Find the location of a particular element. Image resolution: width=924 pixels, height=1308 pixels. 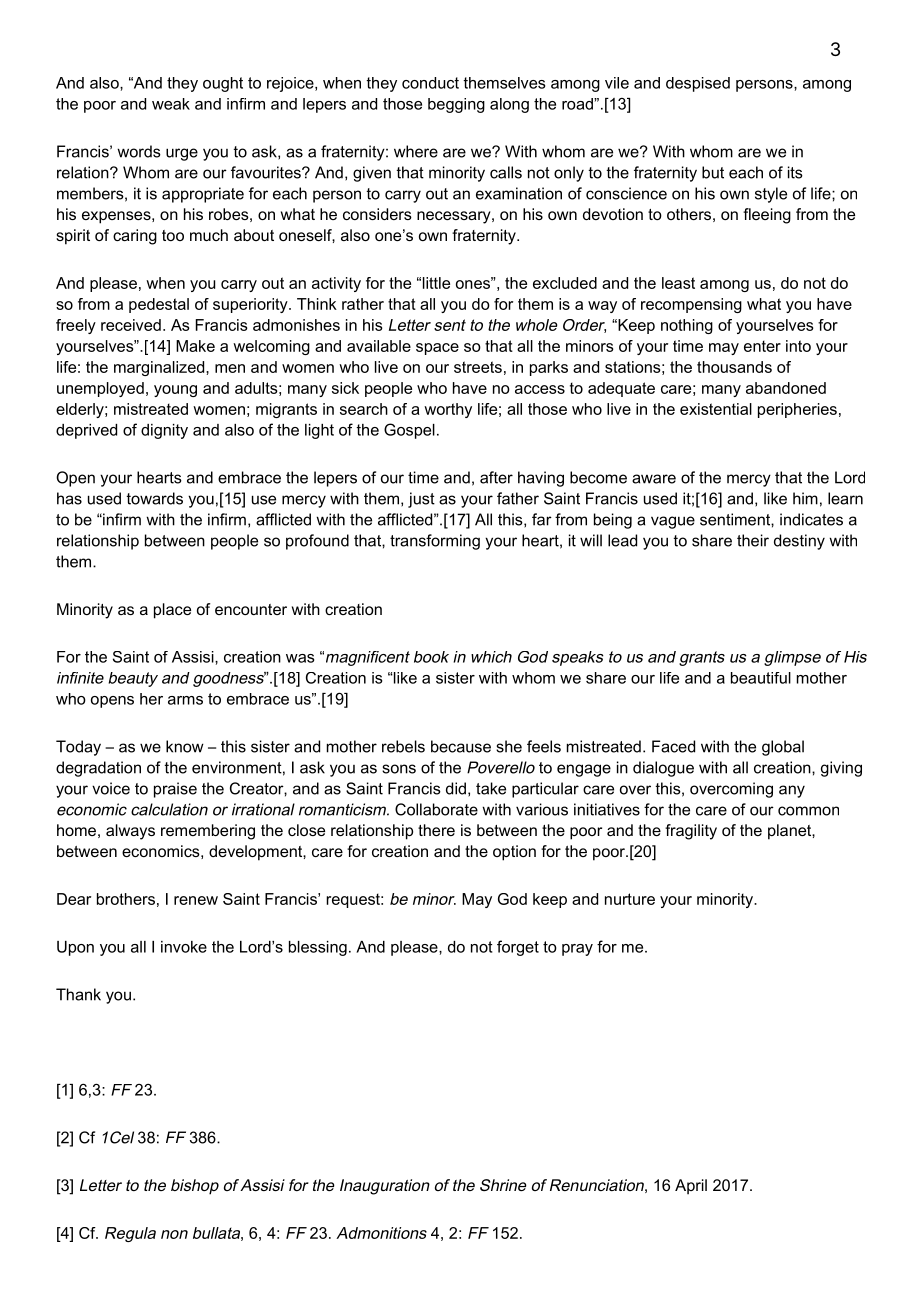

after is located at coordinates (496, 477).
